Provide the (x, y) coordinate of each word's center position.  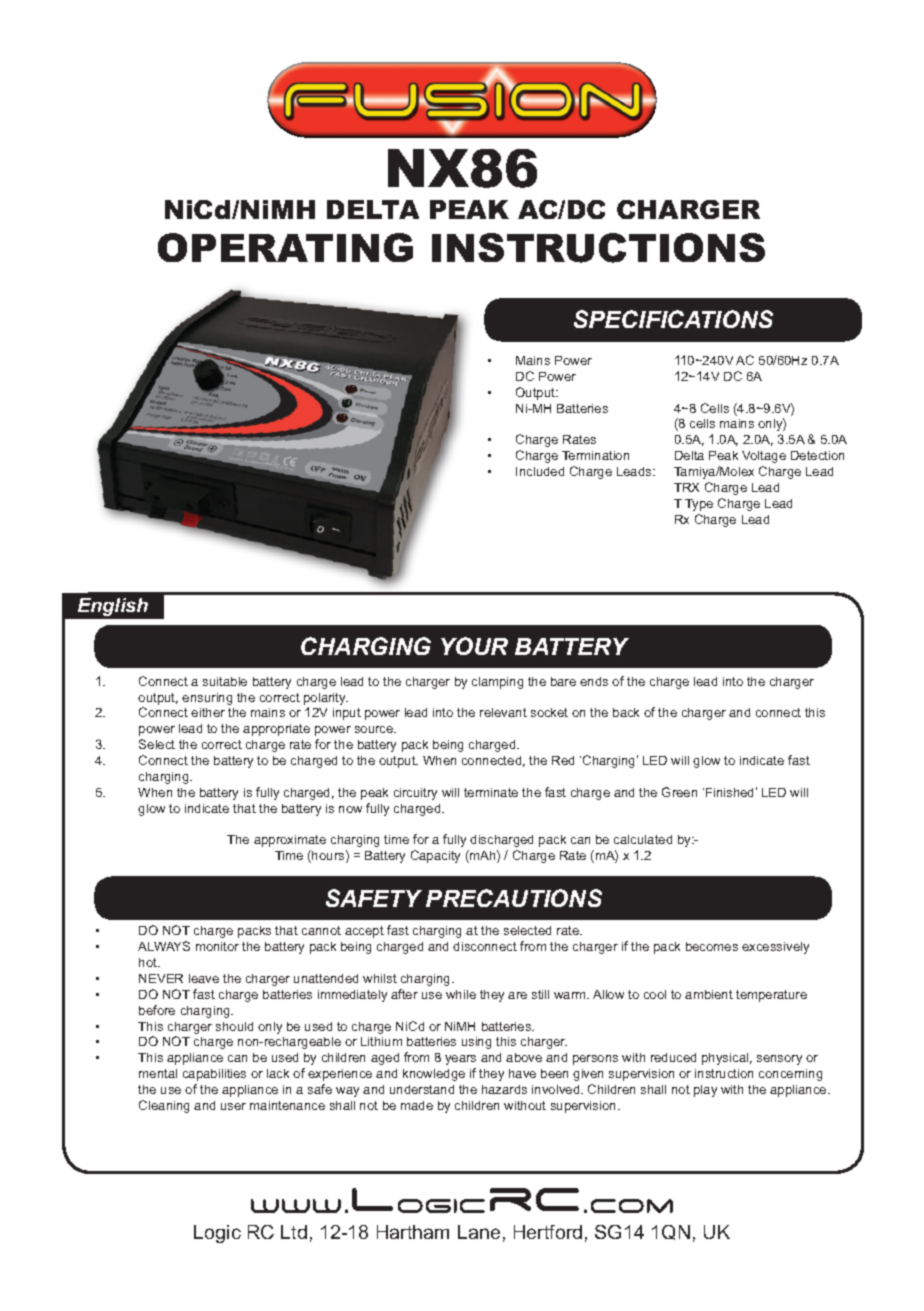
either (208, 712)
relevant (503, 712)
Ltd (294, 1232)
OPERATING (285, 247)
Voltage (764, 457)
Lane (479, 1232)
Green (679, 792)
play (705, 1091)
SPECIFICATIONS (673, 319)
